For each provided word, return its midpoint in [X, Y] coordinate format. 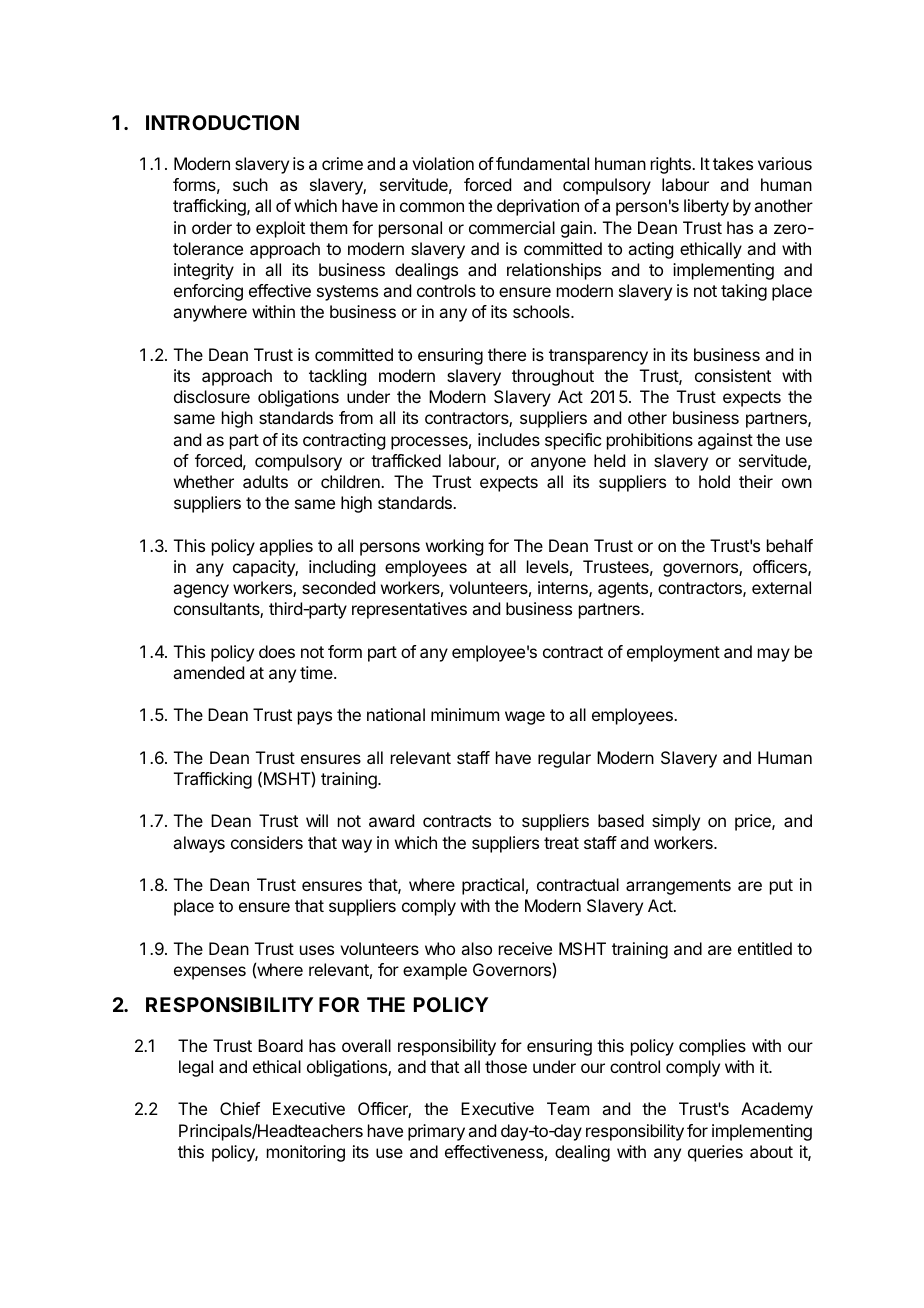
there [507, 354]
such [250, 184]
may [774, 655]
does [277, 651]
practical [493, 886]
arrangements [678, 887]
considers [267, 842]
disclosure [212, 396]
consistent [733, 375]
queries [715, 1153]
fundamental [542, 163]
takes [733, 163]
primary [436, 1132]
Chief [240, 1108]
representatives [409, 610]
